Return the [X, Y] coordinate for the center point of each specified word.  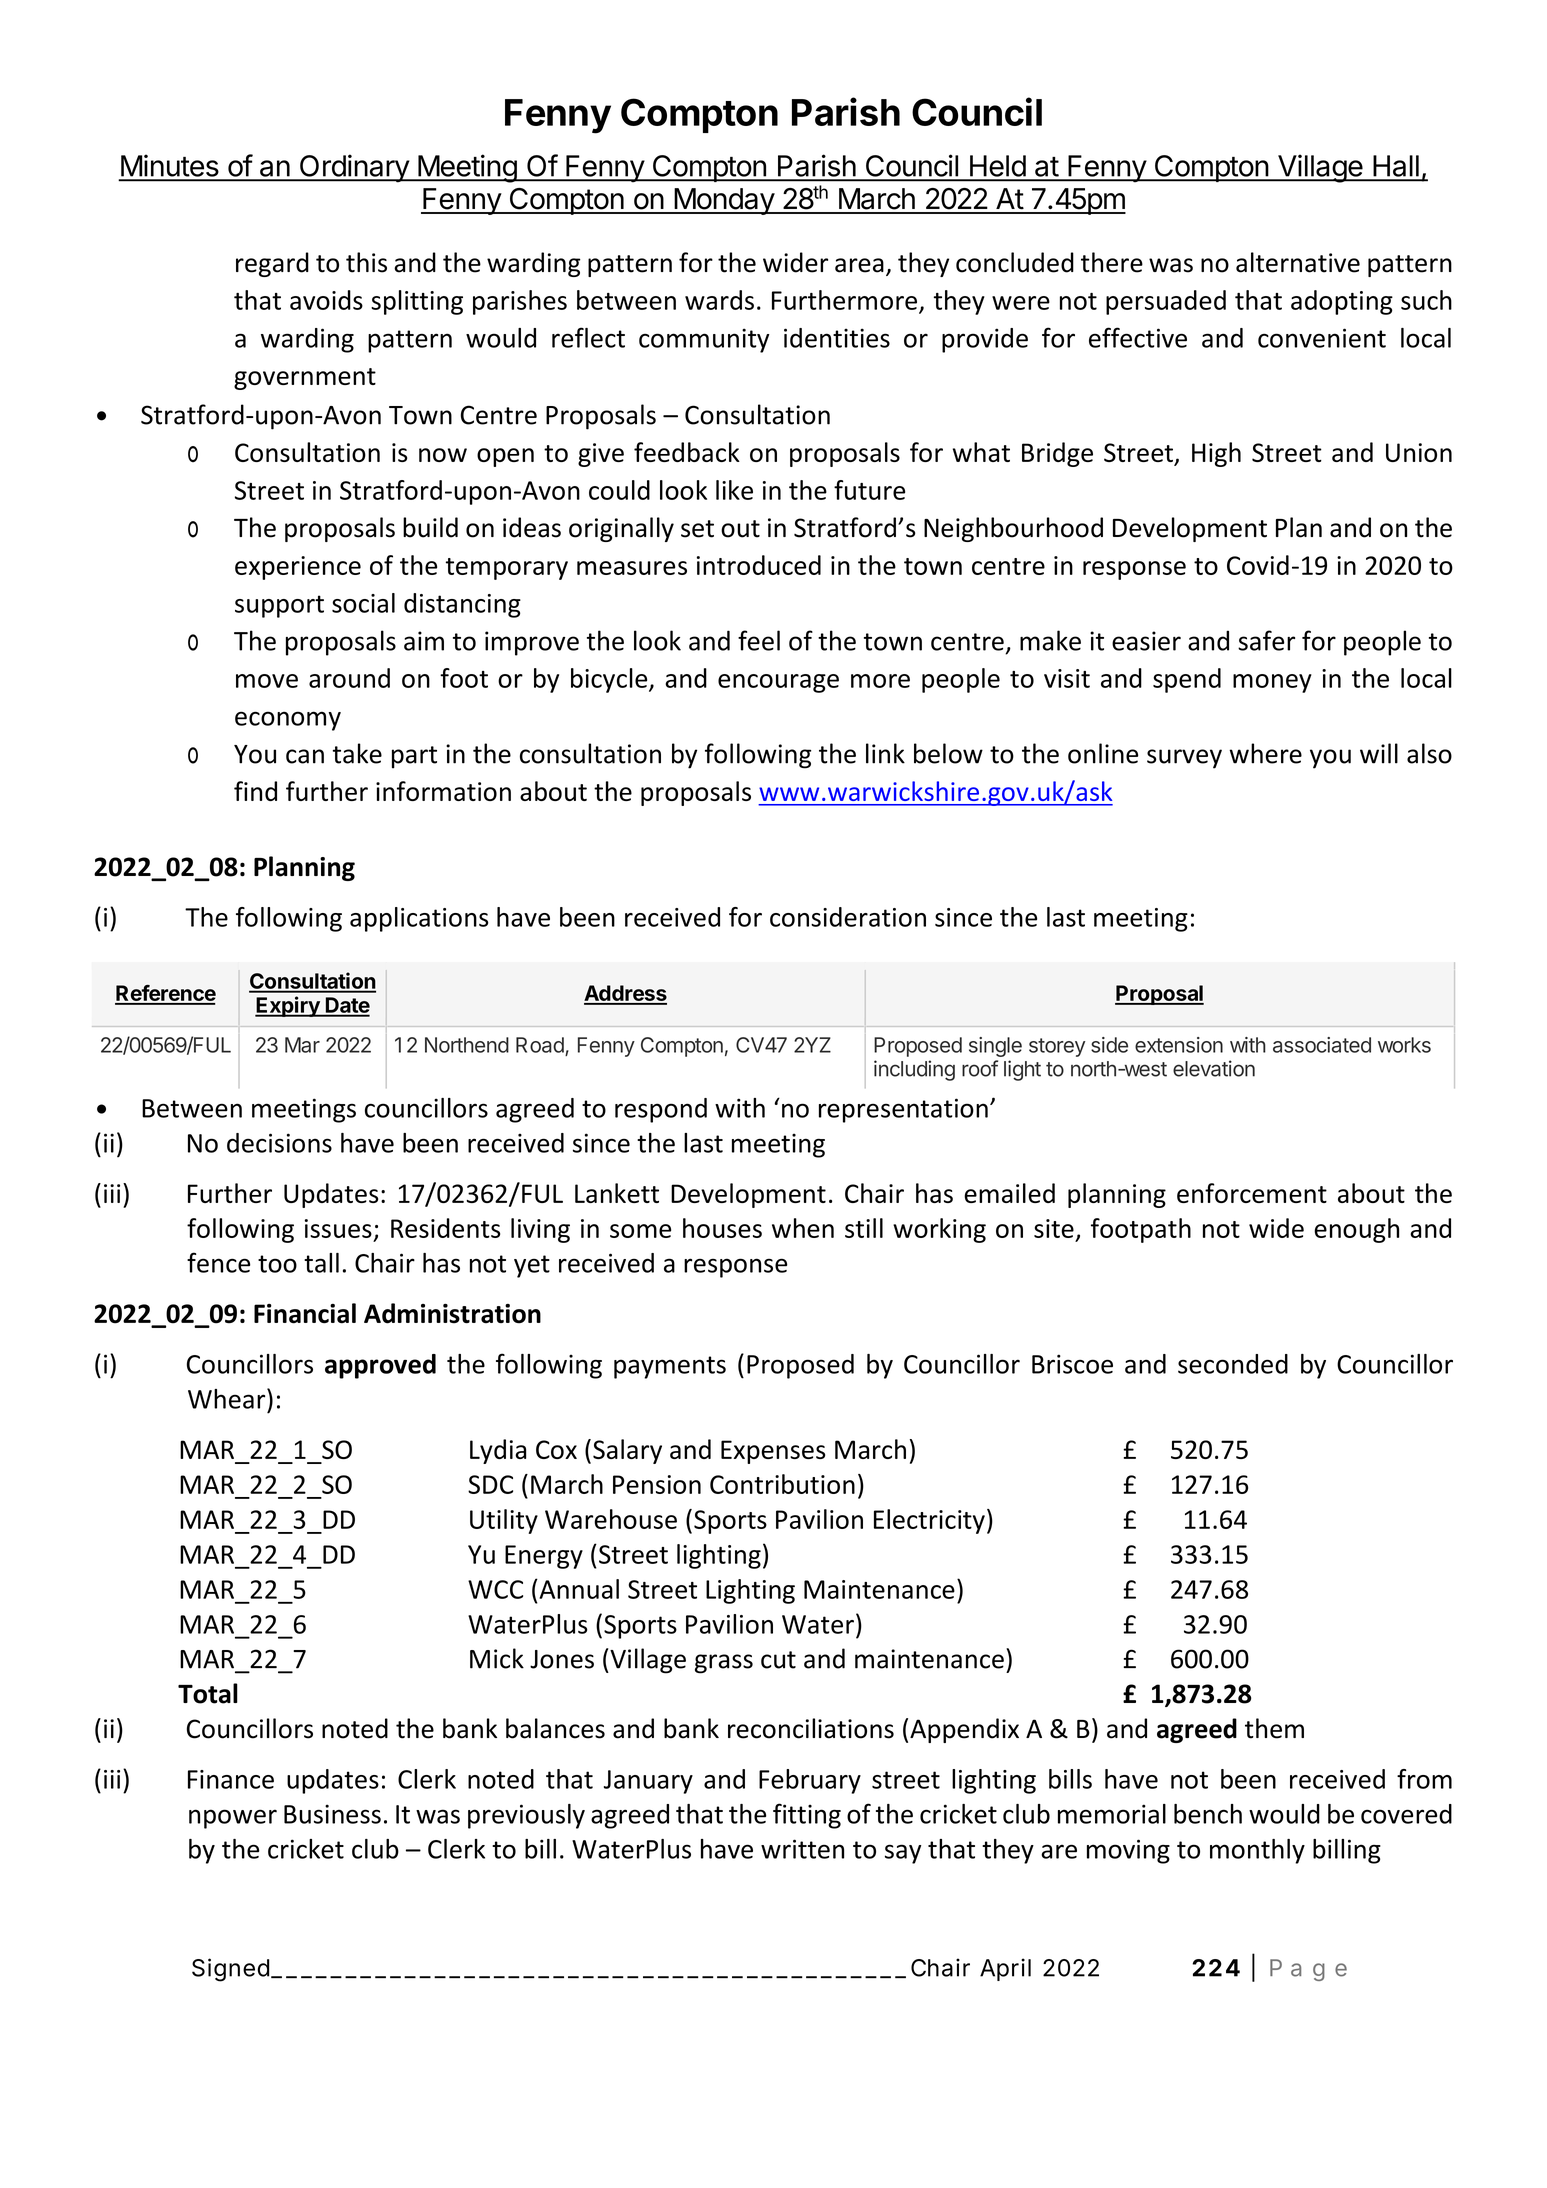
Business [332, 1814]
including [914, 1070]
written [802, 1849]
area [859, 265]
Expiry [288, 1006]
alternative [1298, 262]
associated [1322, 1045]
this [366, 262]
